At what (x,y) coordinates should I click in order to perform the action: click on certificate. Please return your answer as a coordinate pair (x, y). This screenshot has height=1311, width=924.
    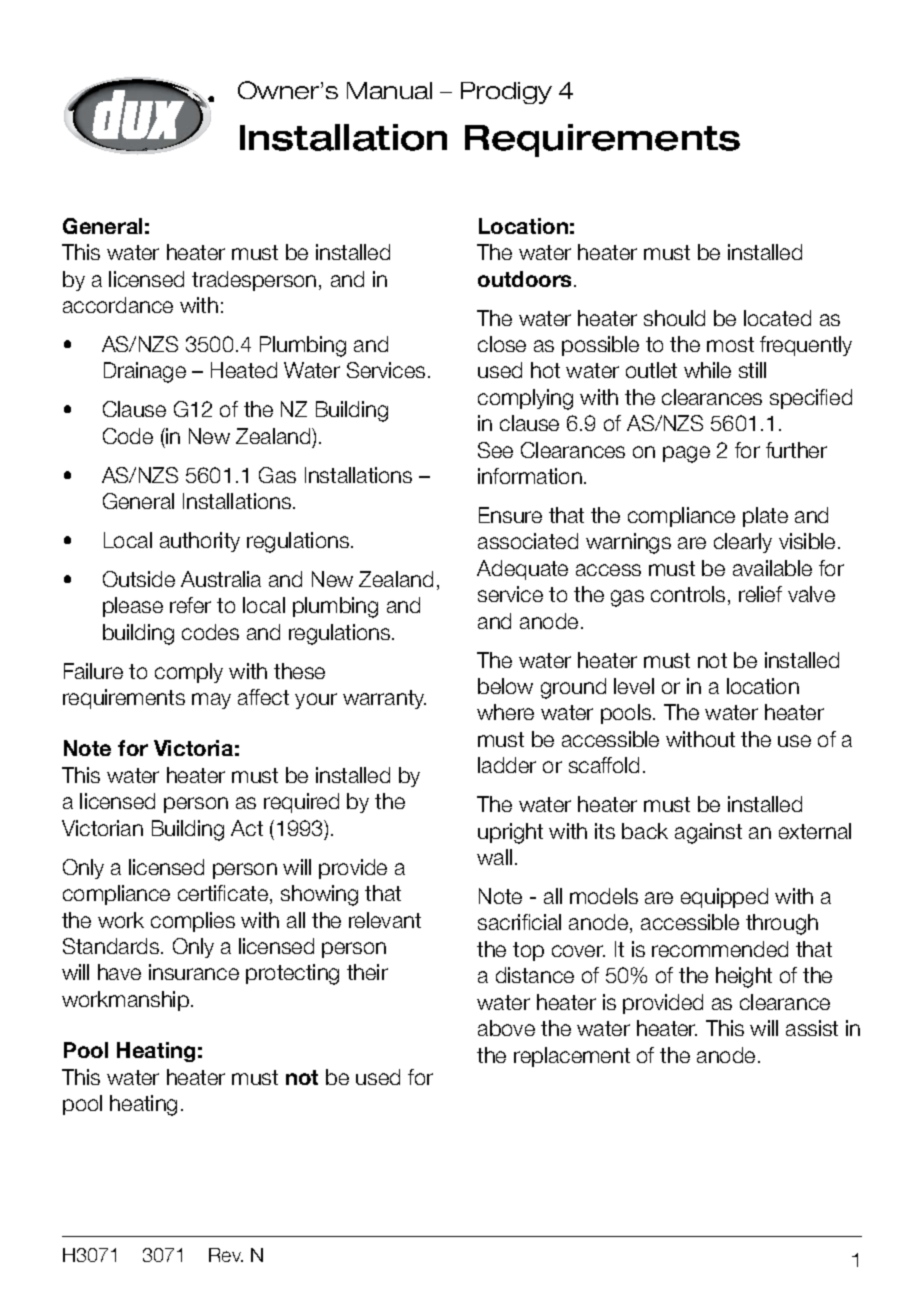
    Looking at the image, I should click on (223, 893).
